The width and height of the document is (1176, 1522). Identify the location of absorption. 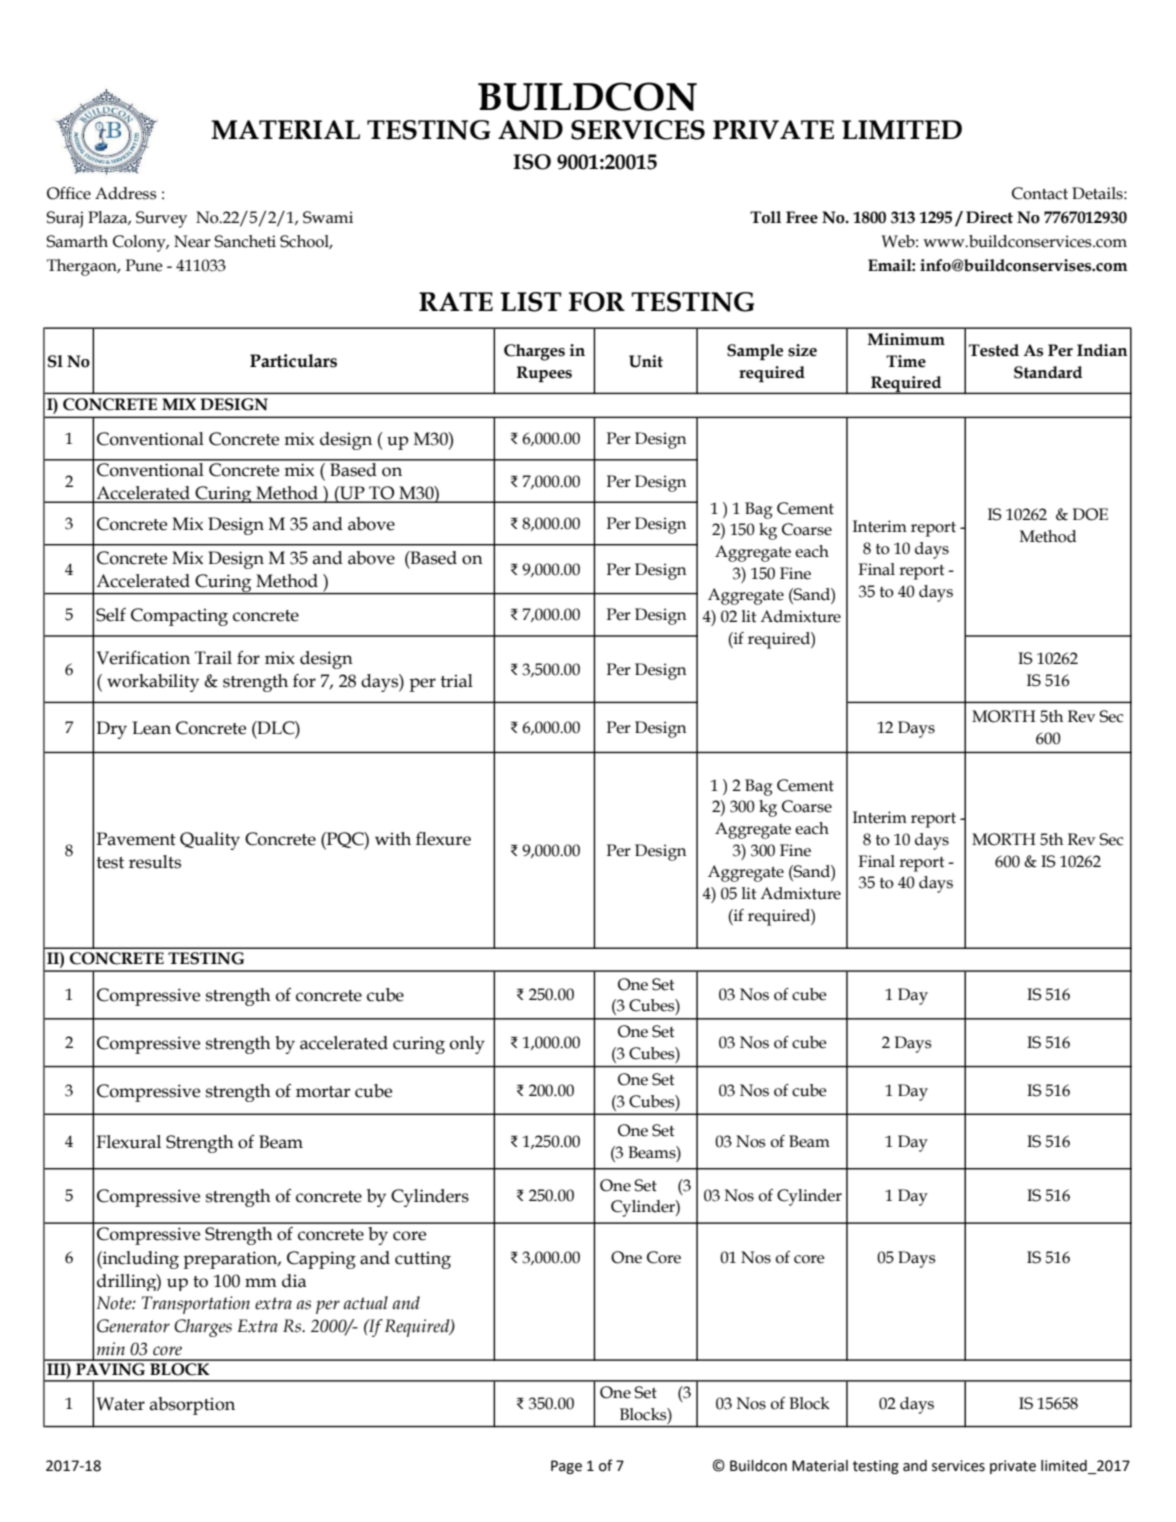
(192, 1406).
